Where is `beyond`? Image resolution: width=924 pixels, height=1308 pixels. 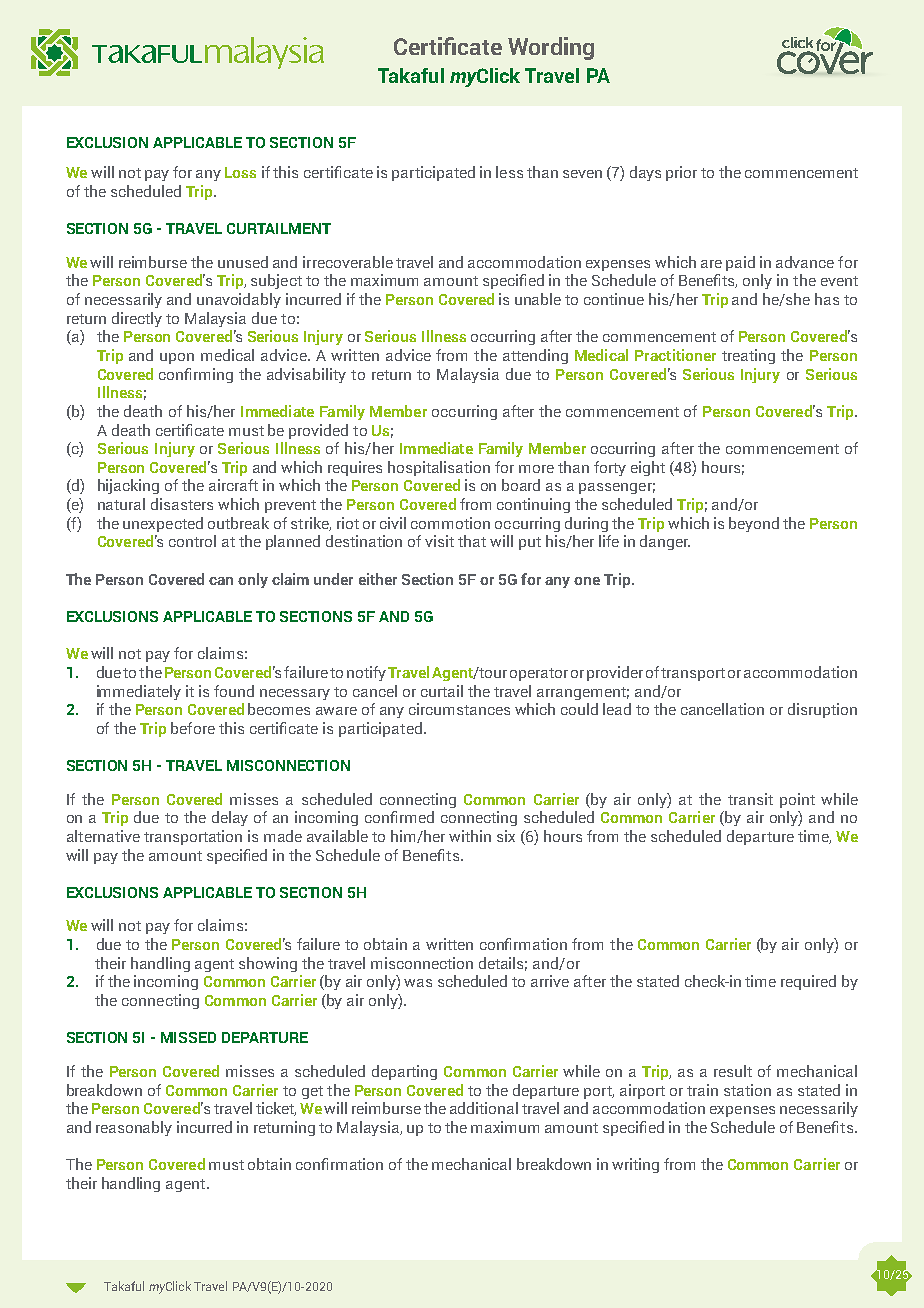 beyond is located at coordinates (754, 524).
